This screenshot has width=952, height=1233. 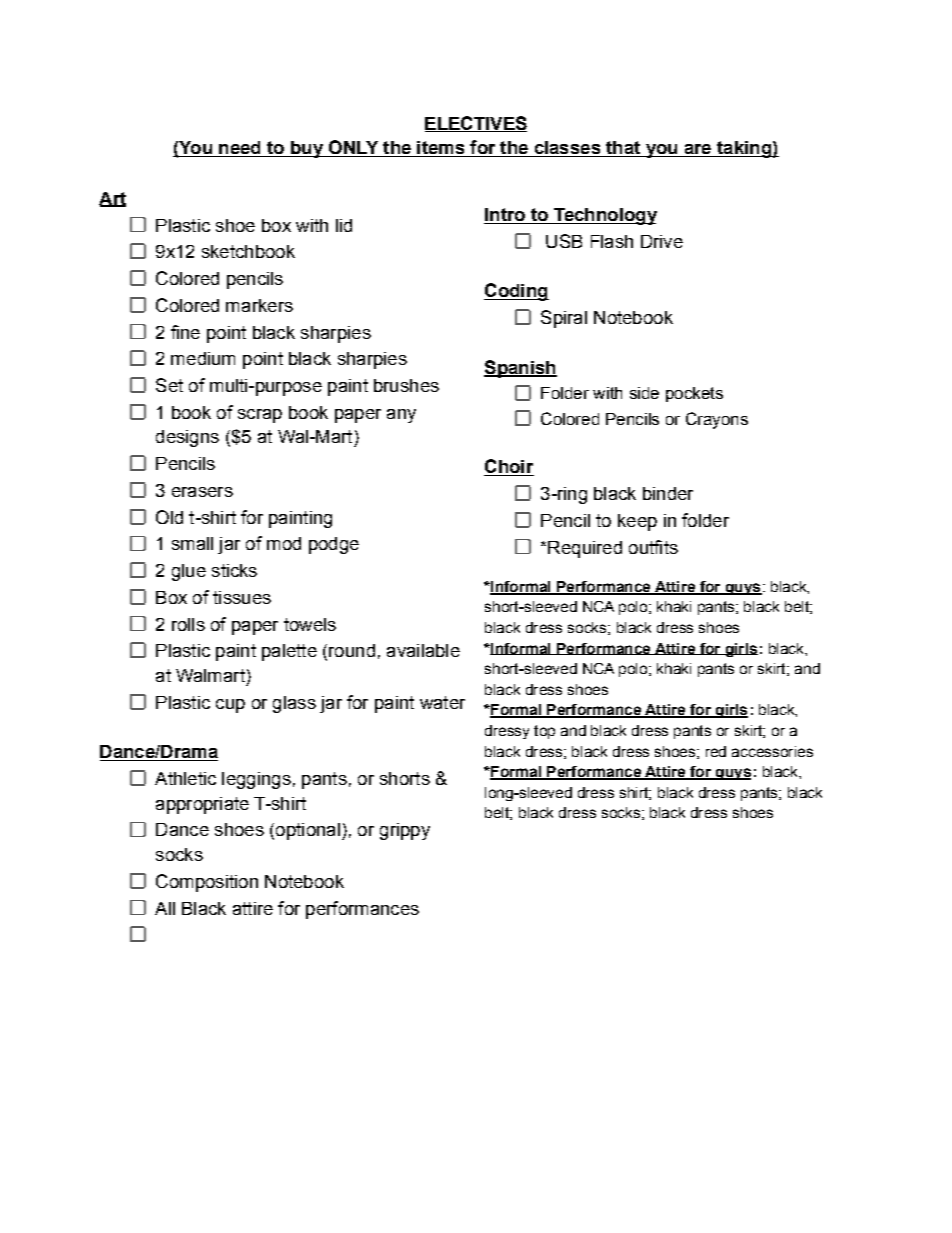 I want to click on Choir, so click(x=509, y=467).
